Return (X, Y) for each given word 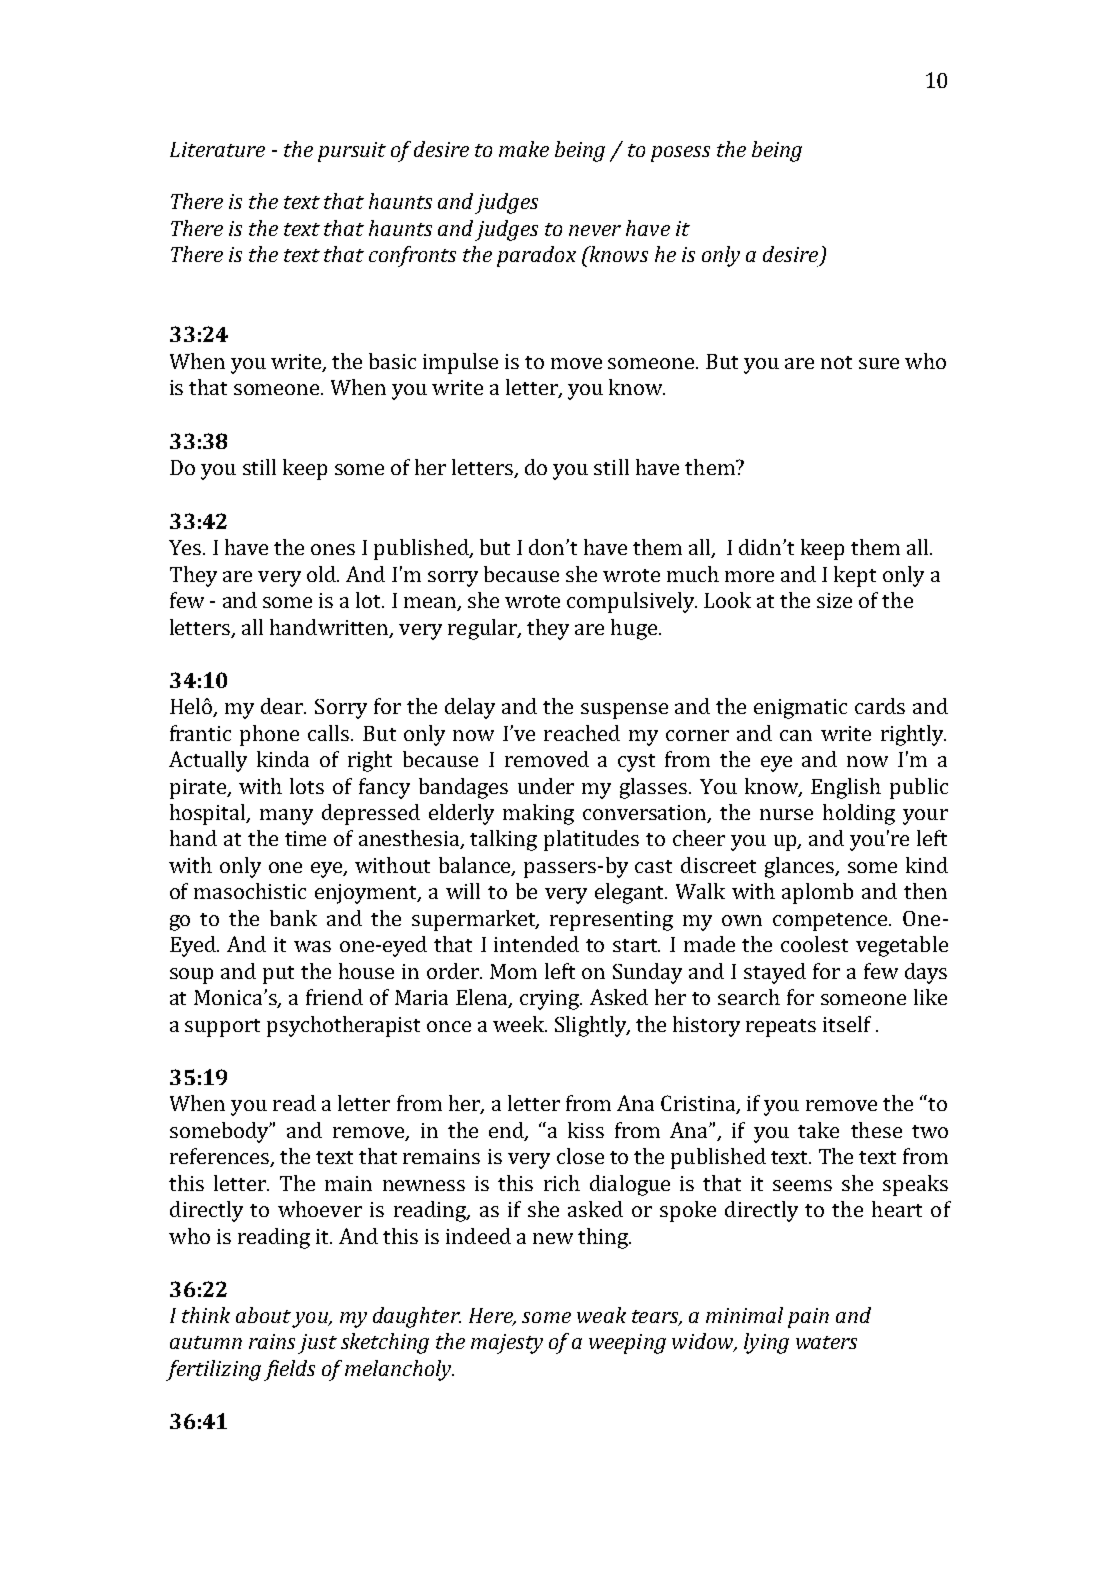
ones (333, 549)
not (836, 362)
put (278, 975)
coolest (814, 944)
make (524, 149)
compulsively (632, 602)
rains (272, 1341)
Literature (217, 149)
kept (855, 576)
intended (536, 944)
